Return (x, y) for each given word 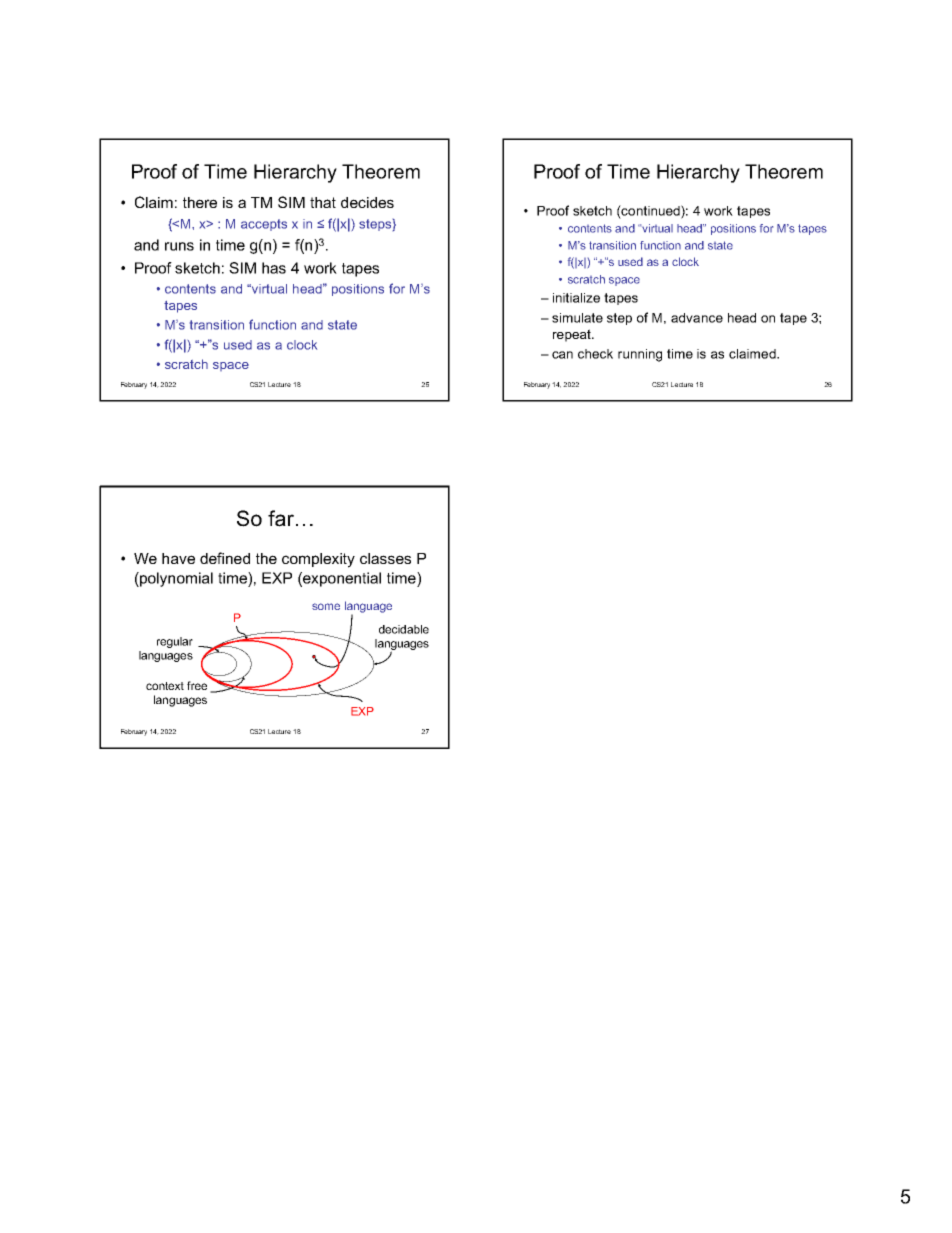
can (562, 355)
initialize (576, 298)
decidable (404, 629)
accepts (264, 225)
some (326, 606)
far (281, 518)
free (197, 685)
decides (367, 202)
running (640, 355)
